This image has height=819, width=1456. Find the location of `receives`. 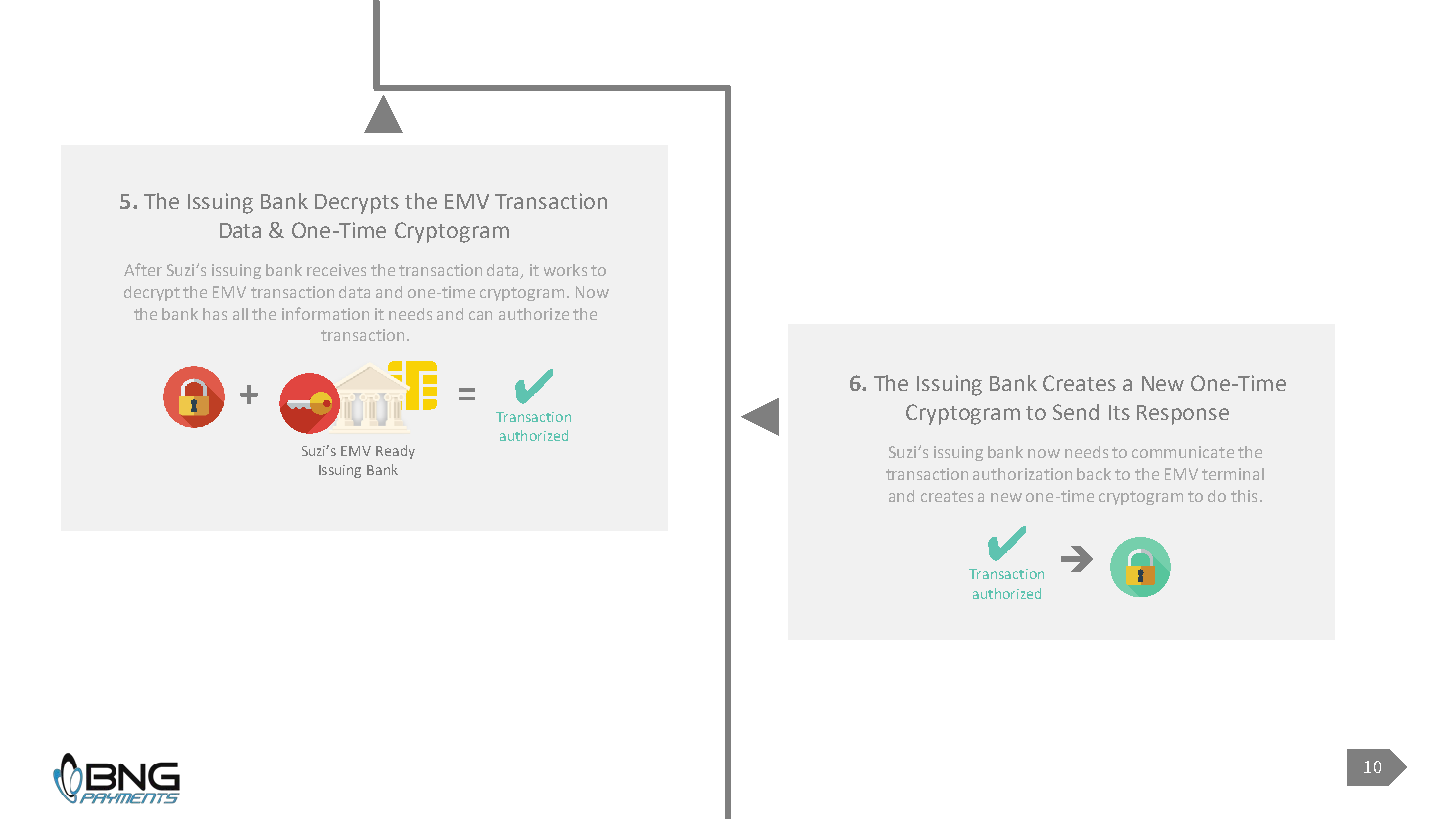

receives is located at coordinates (336, 270).
